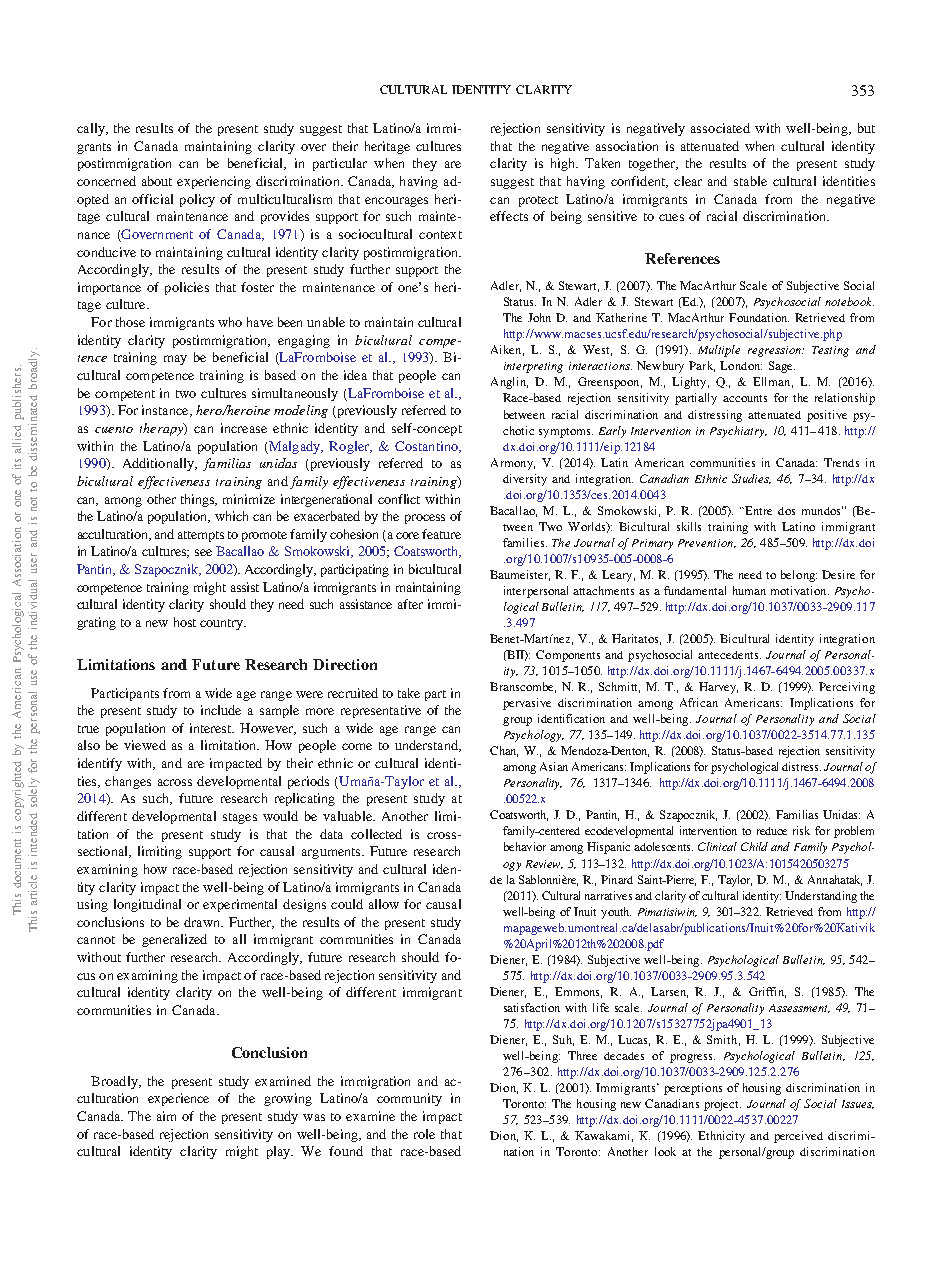 The height and width of the page is (1270, 952). What do you see at coordinates (410, 604) in the page?
I see `after` at bounding box center [410, 604].
